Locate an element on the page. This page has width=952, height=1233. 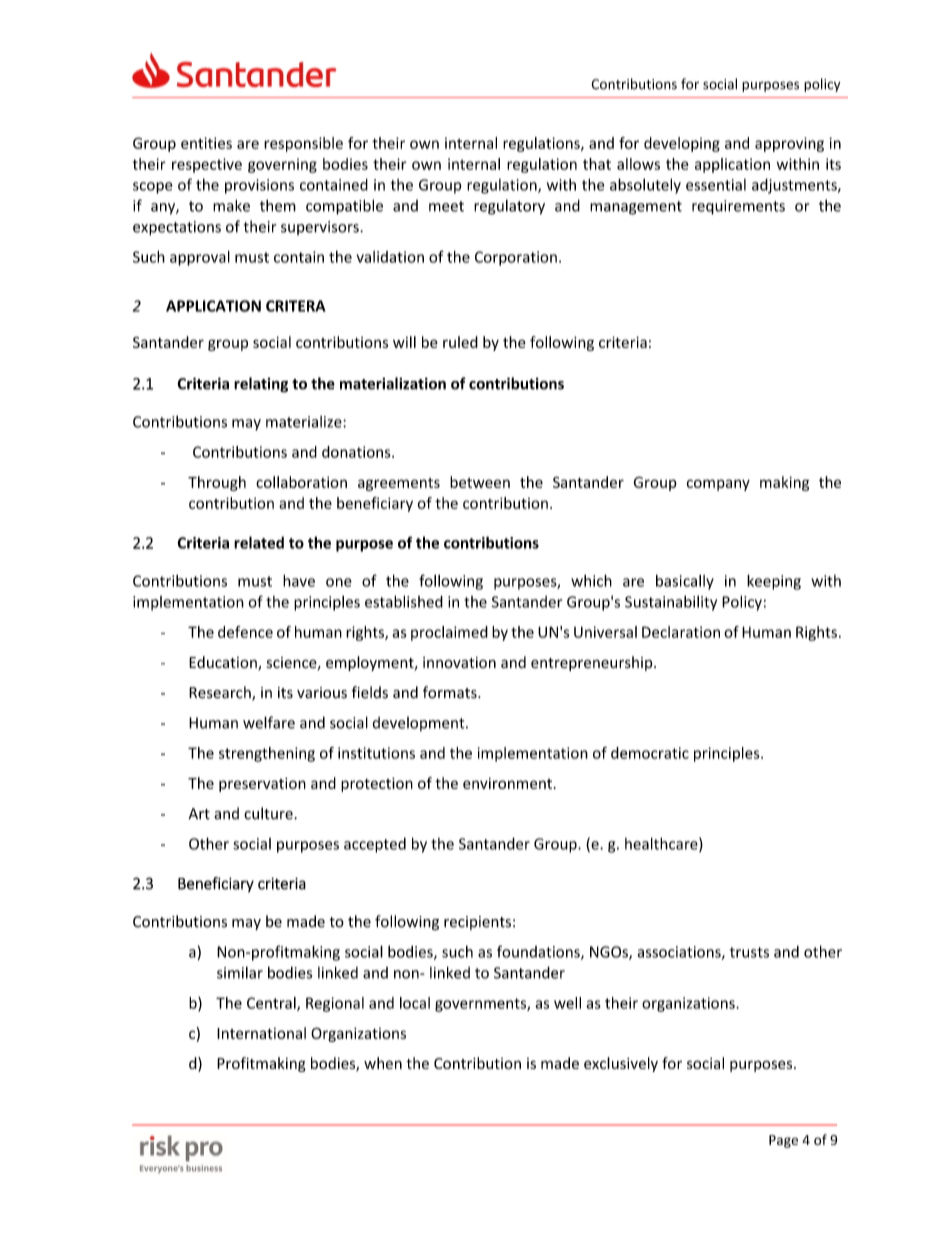
respective is located at coordinates (207, 165).
